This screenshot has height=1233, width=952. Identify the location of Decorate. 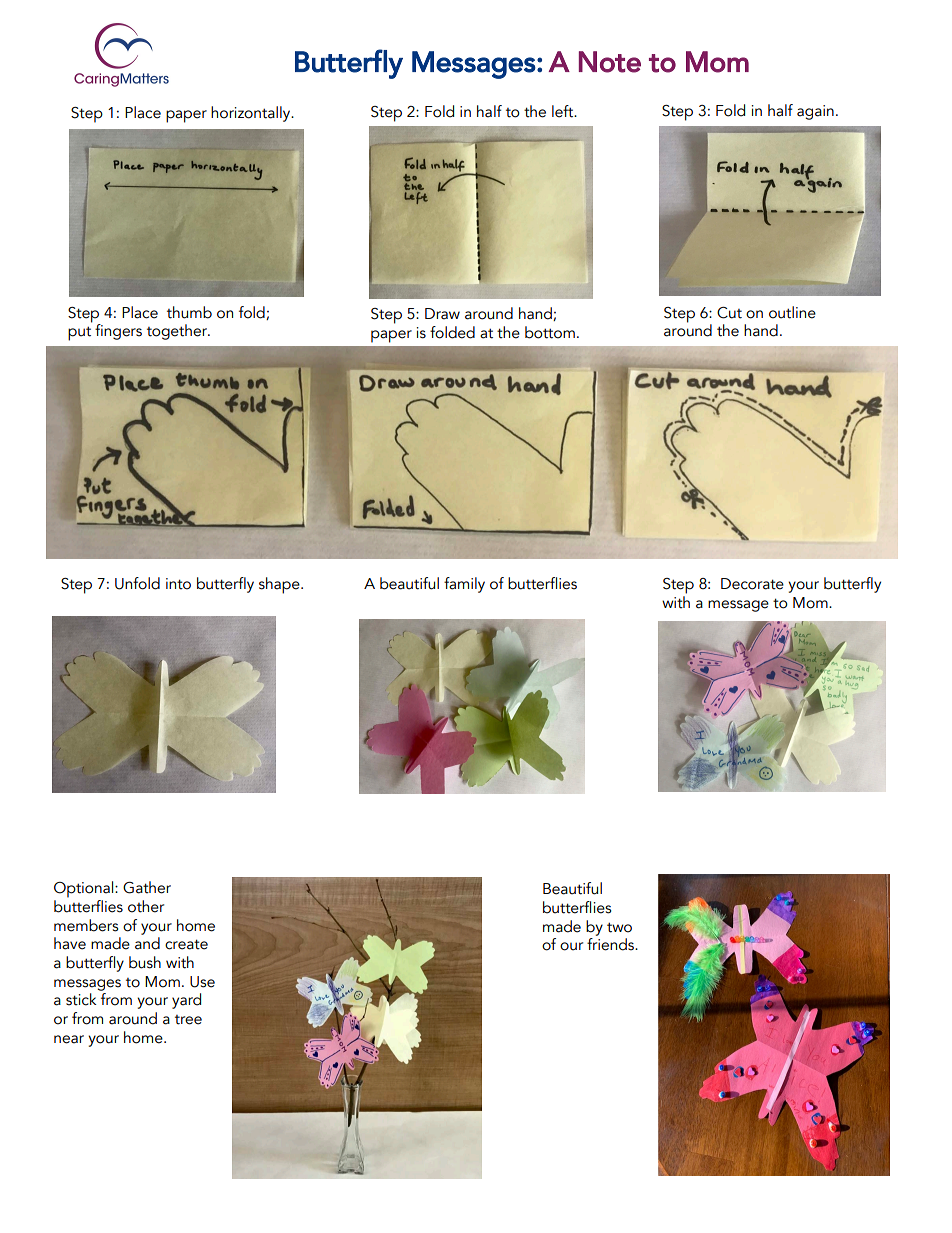
(752, 584).
